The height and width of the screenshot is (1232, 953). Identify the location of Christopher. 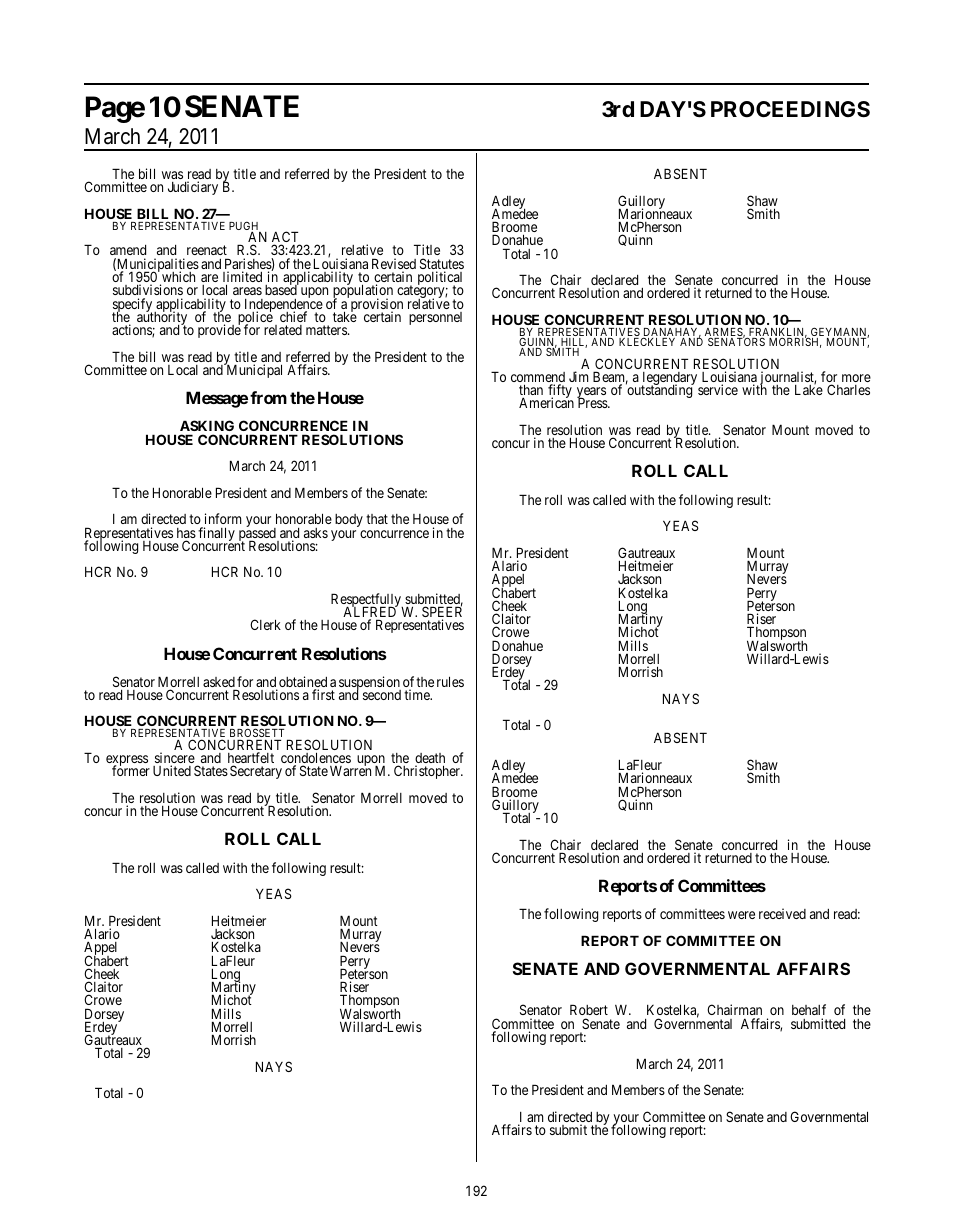
(428, 772).
